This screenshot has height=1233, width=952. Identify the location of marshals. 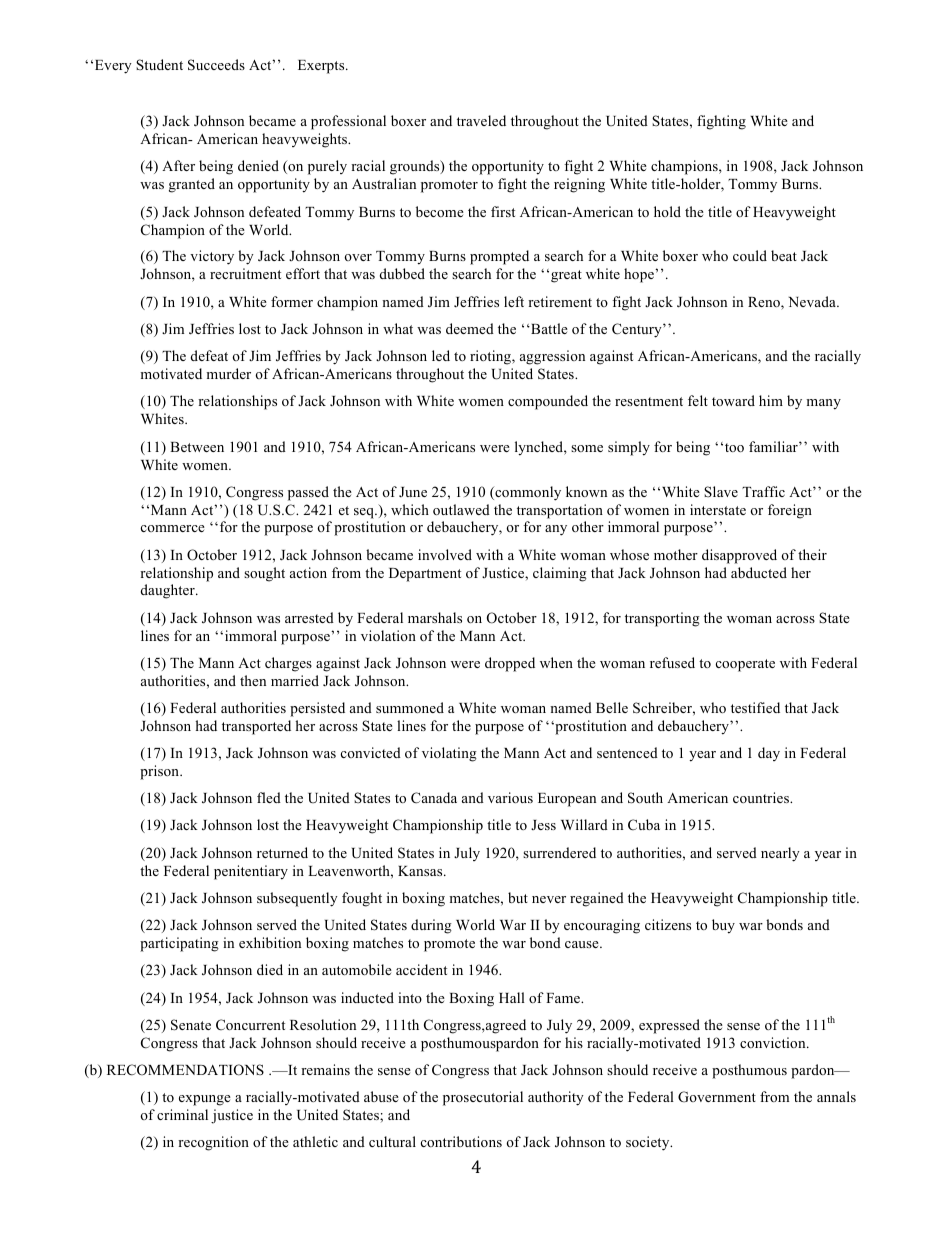
(435, 617).
